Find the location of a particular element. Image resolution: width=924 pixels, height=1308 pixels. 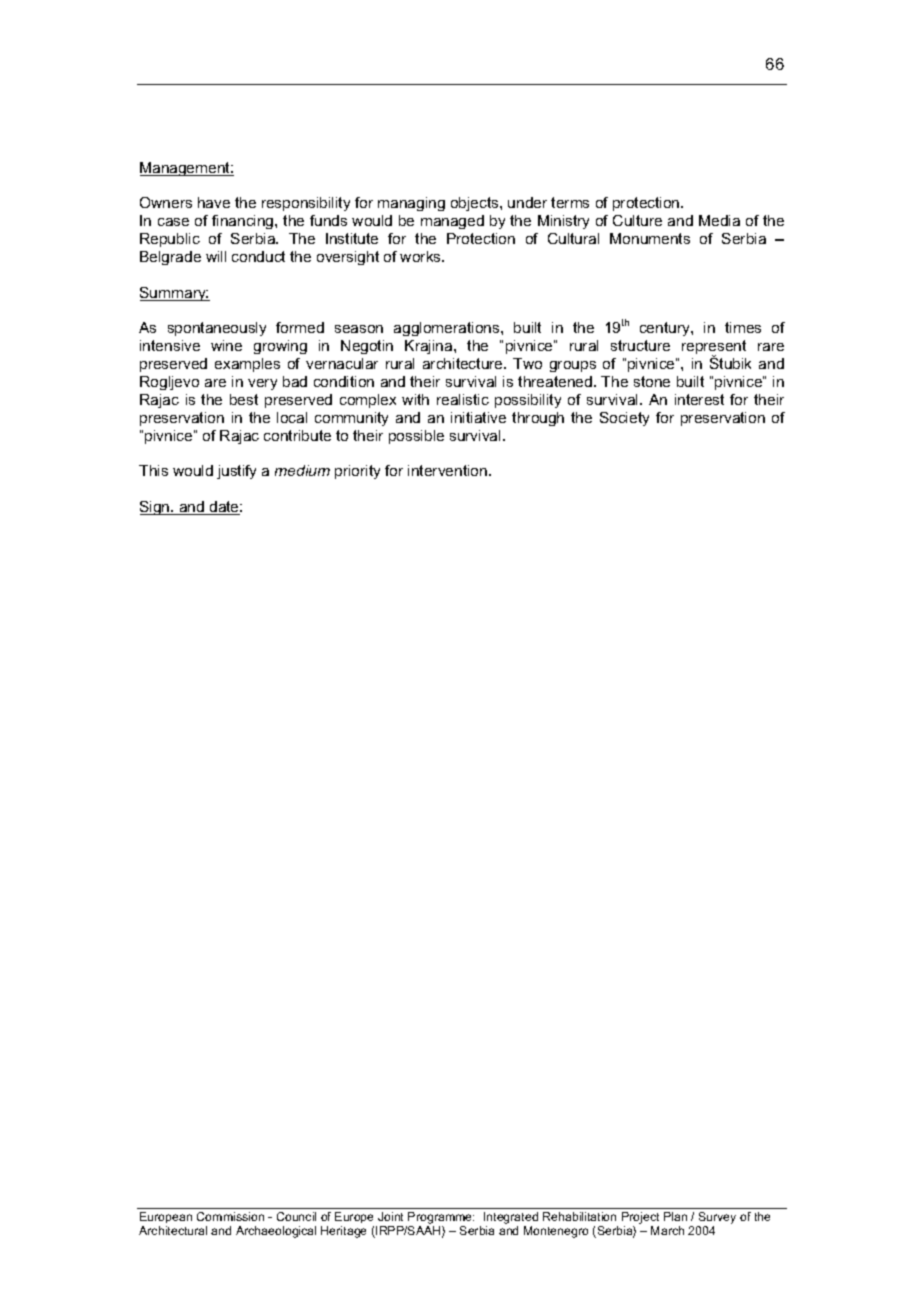

financing is located at coordinates (244, 222).
